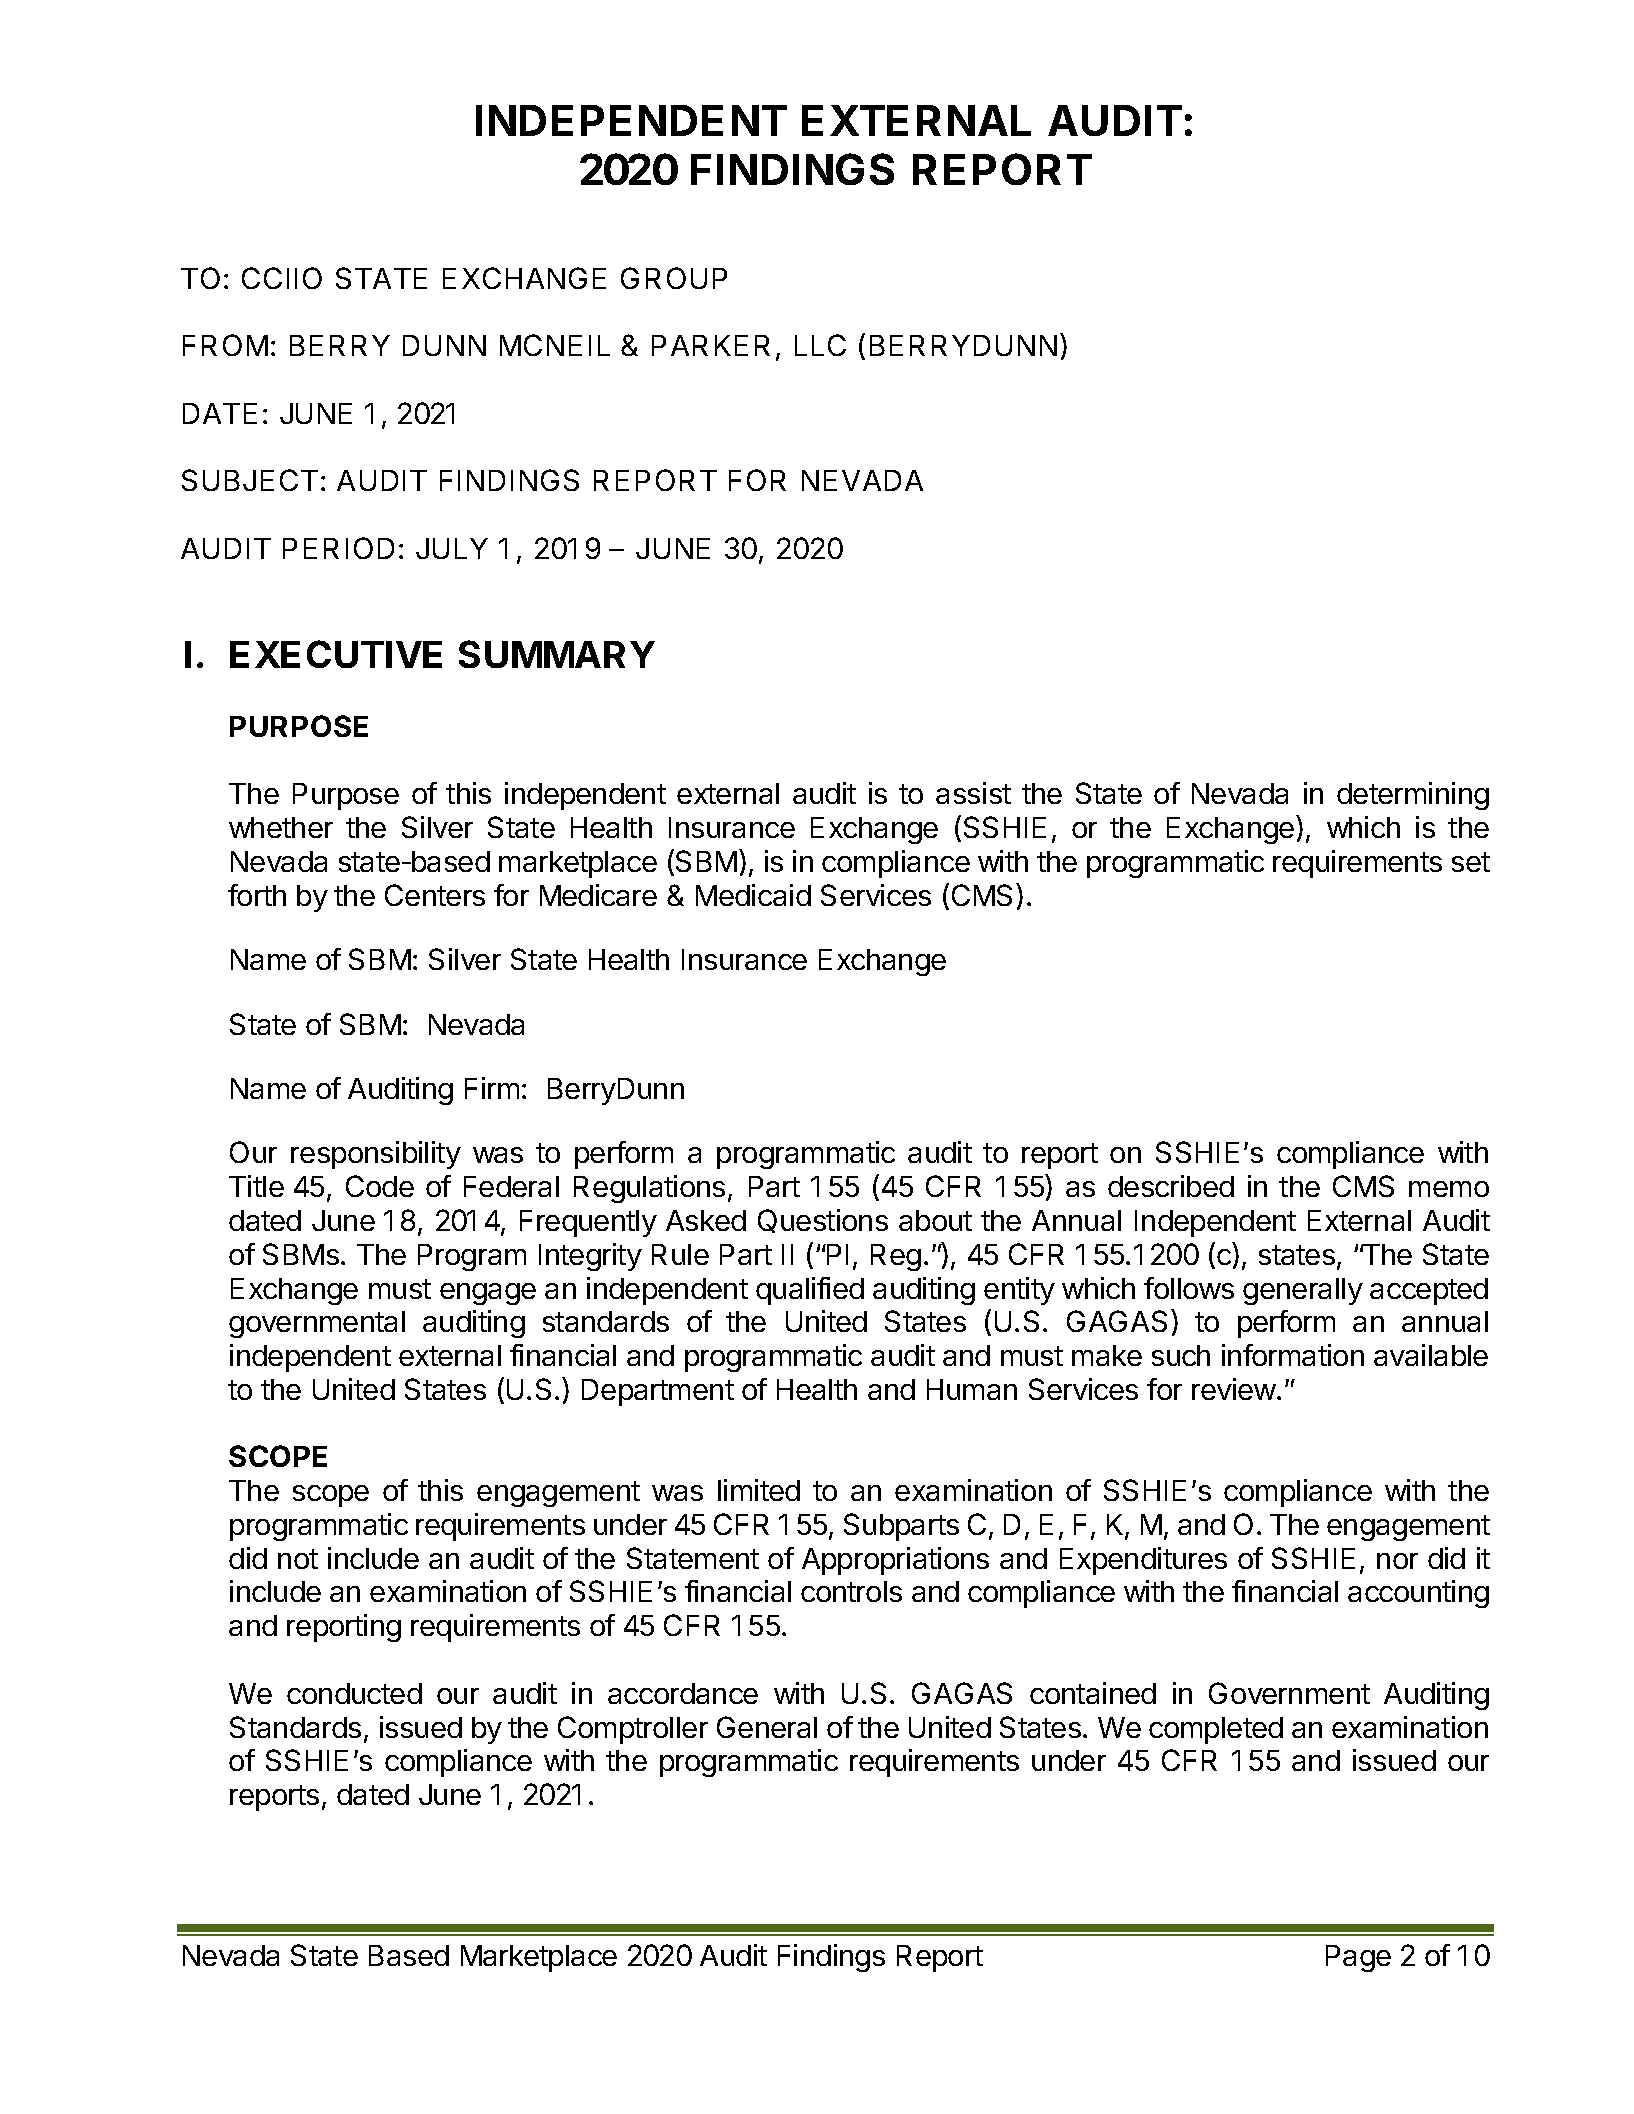  Describe the element at coordinates (376, 1155) in the page. I see `responsibility` at that location.
